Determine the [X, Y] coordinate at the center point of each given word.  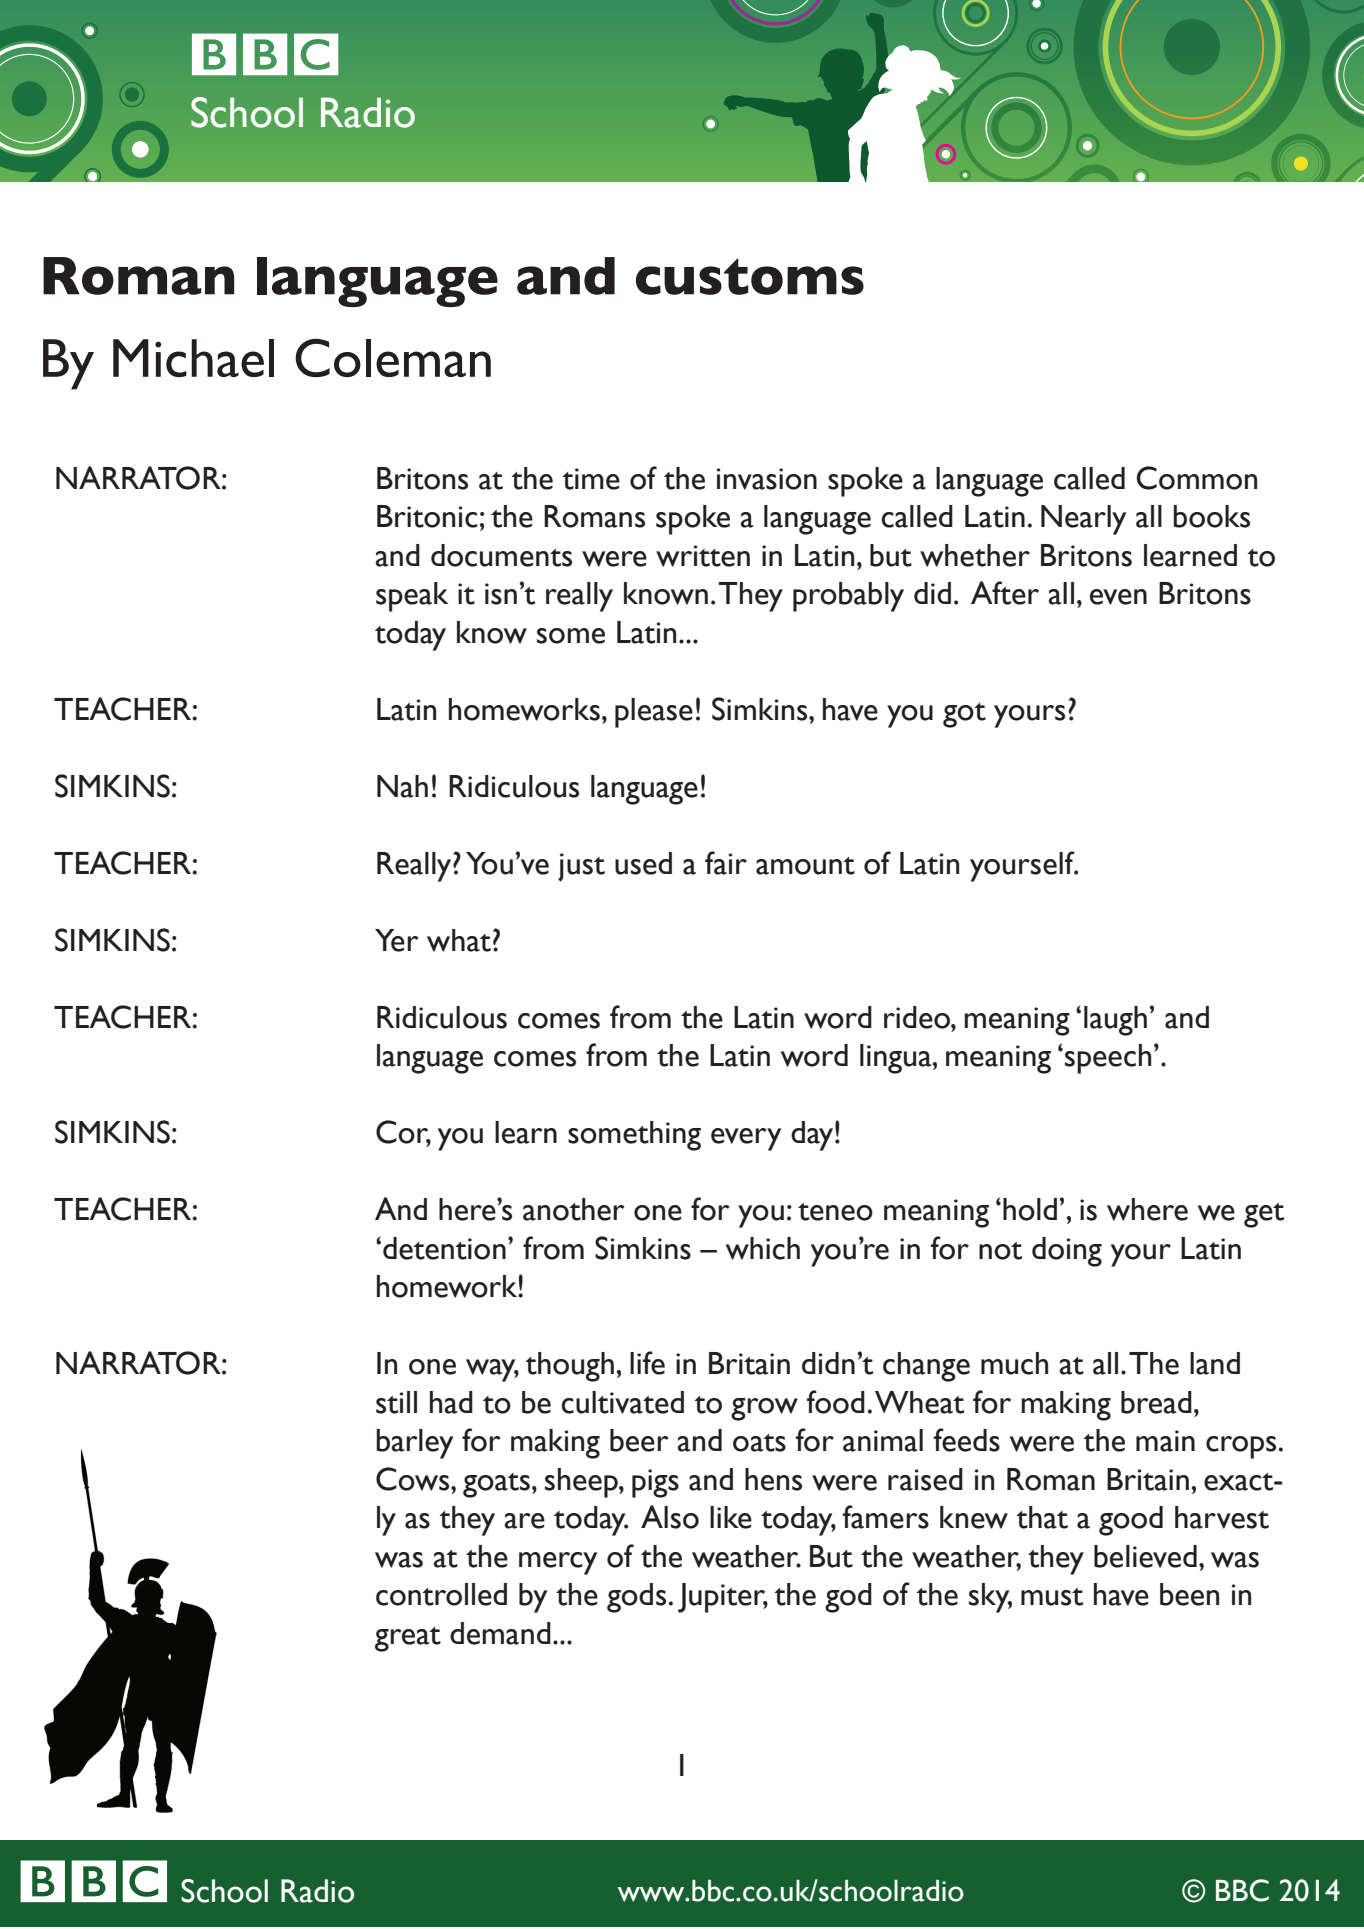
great [408, 1639]
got [964, 715]
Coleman [393, 357]
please [654, 713]
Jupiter [723, 1598]
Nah [402, 786]
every [746, 1139]
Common [1197, 478]
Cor [403, 1133]
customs [750, 276]
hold [1030, 1209]
